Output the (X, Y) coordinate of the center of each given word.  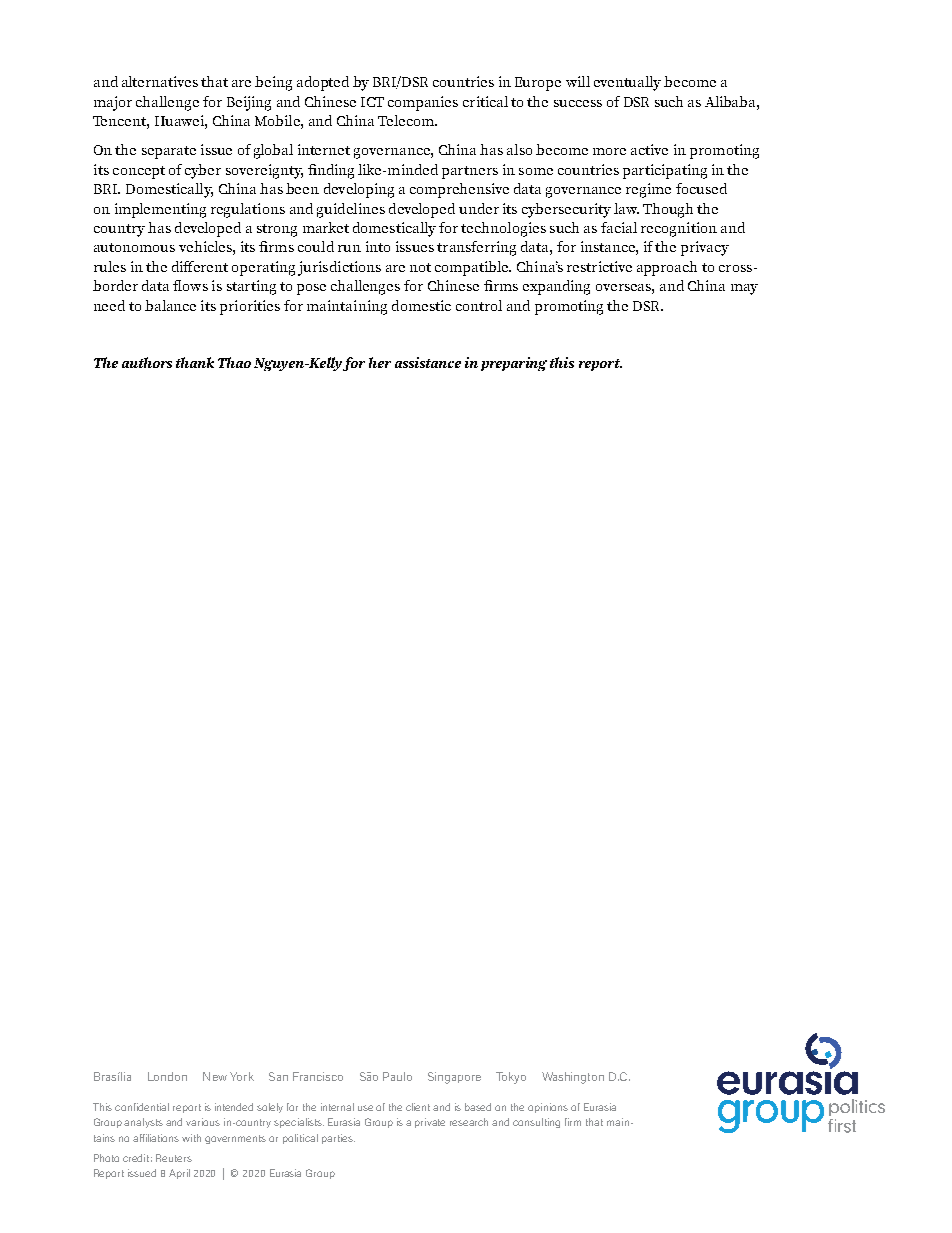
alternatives (160, 81)
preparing (514, 364)
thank (195, 362)
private (430, 1123)
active (649, 149)
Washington (573, 1078)
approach (667, 268)
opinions (548, 1108)
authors (147, 362)
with (191, 1138)
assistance (428, 362)
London (167, 1076)
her (380, 362)
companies (423, 103)
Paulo (397, 1076)
